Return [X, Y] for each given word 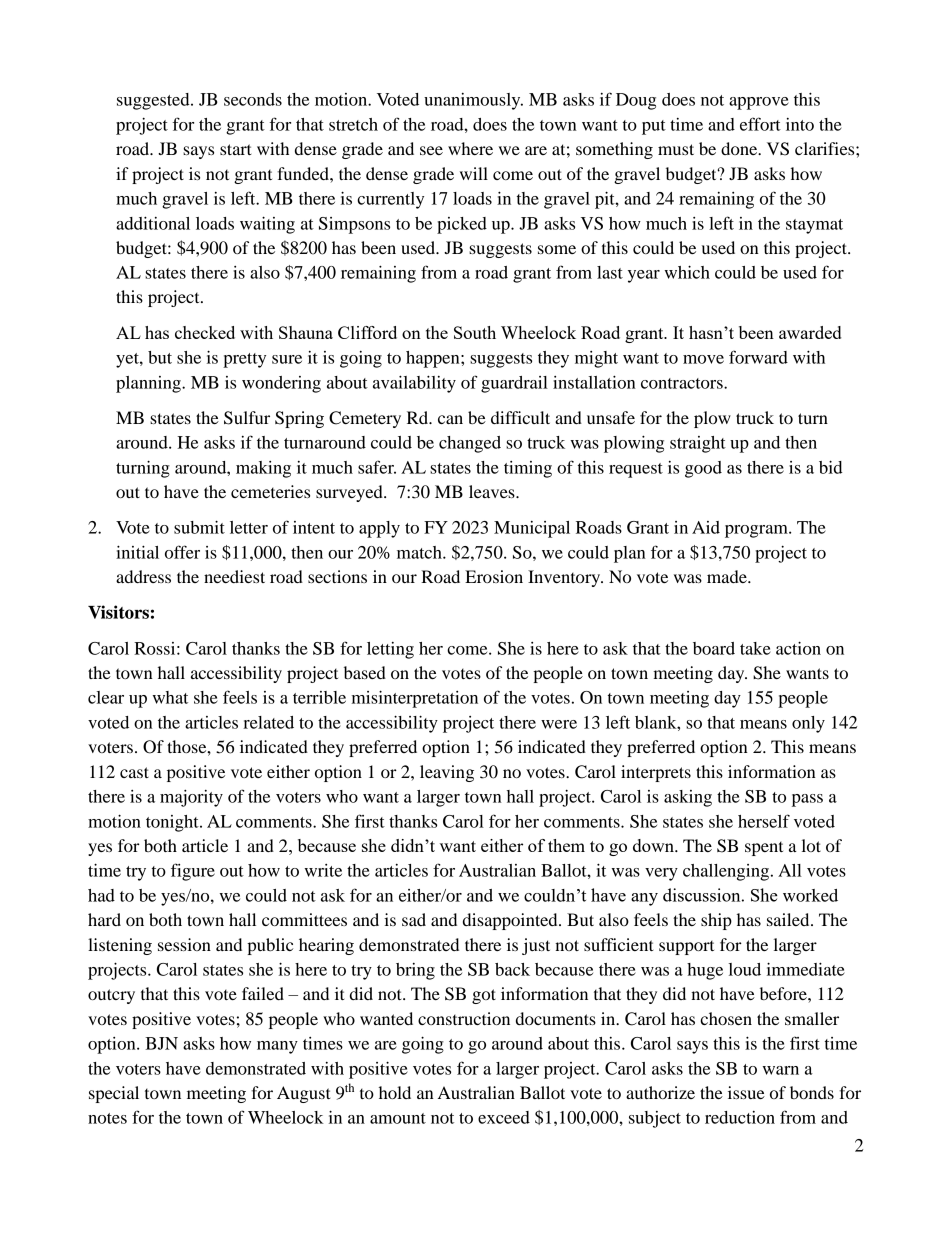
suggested [154, 101]
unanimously [473, 101]
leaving [447, 773]
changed [470, 444]
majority [191, 798]
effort [760, 124]
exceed [504, 1117]
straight [698, 444]
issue [746, 1092]
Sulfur [247, 418]
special [114, 1094]
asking [688, 798]
